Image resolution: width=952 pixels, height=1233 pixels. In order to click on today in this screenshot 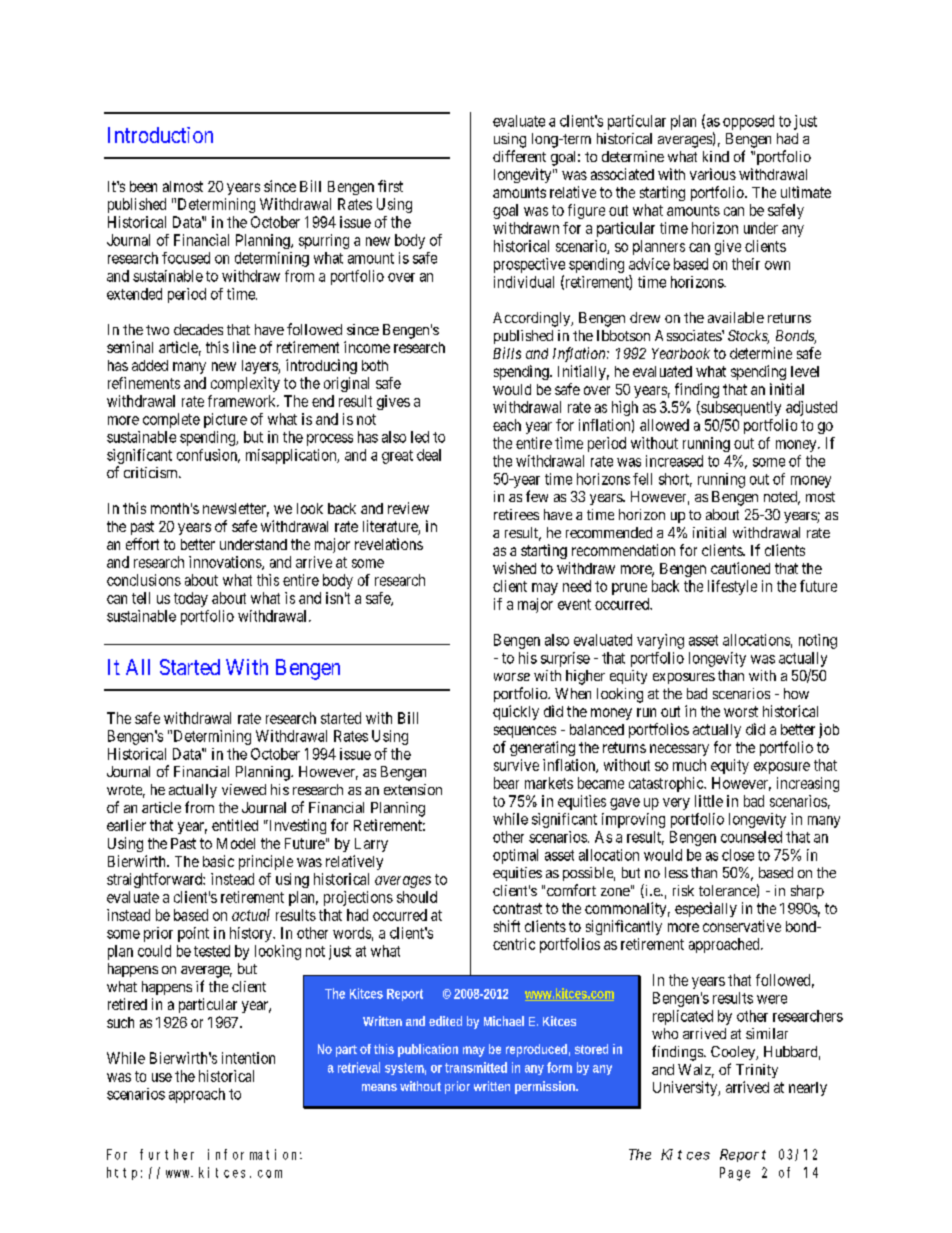, I will do `click(191, 599)`.
